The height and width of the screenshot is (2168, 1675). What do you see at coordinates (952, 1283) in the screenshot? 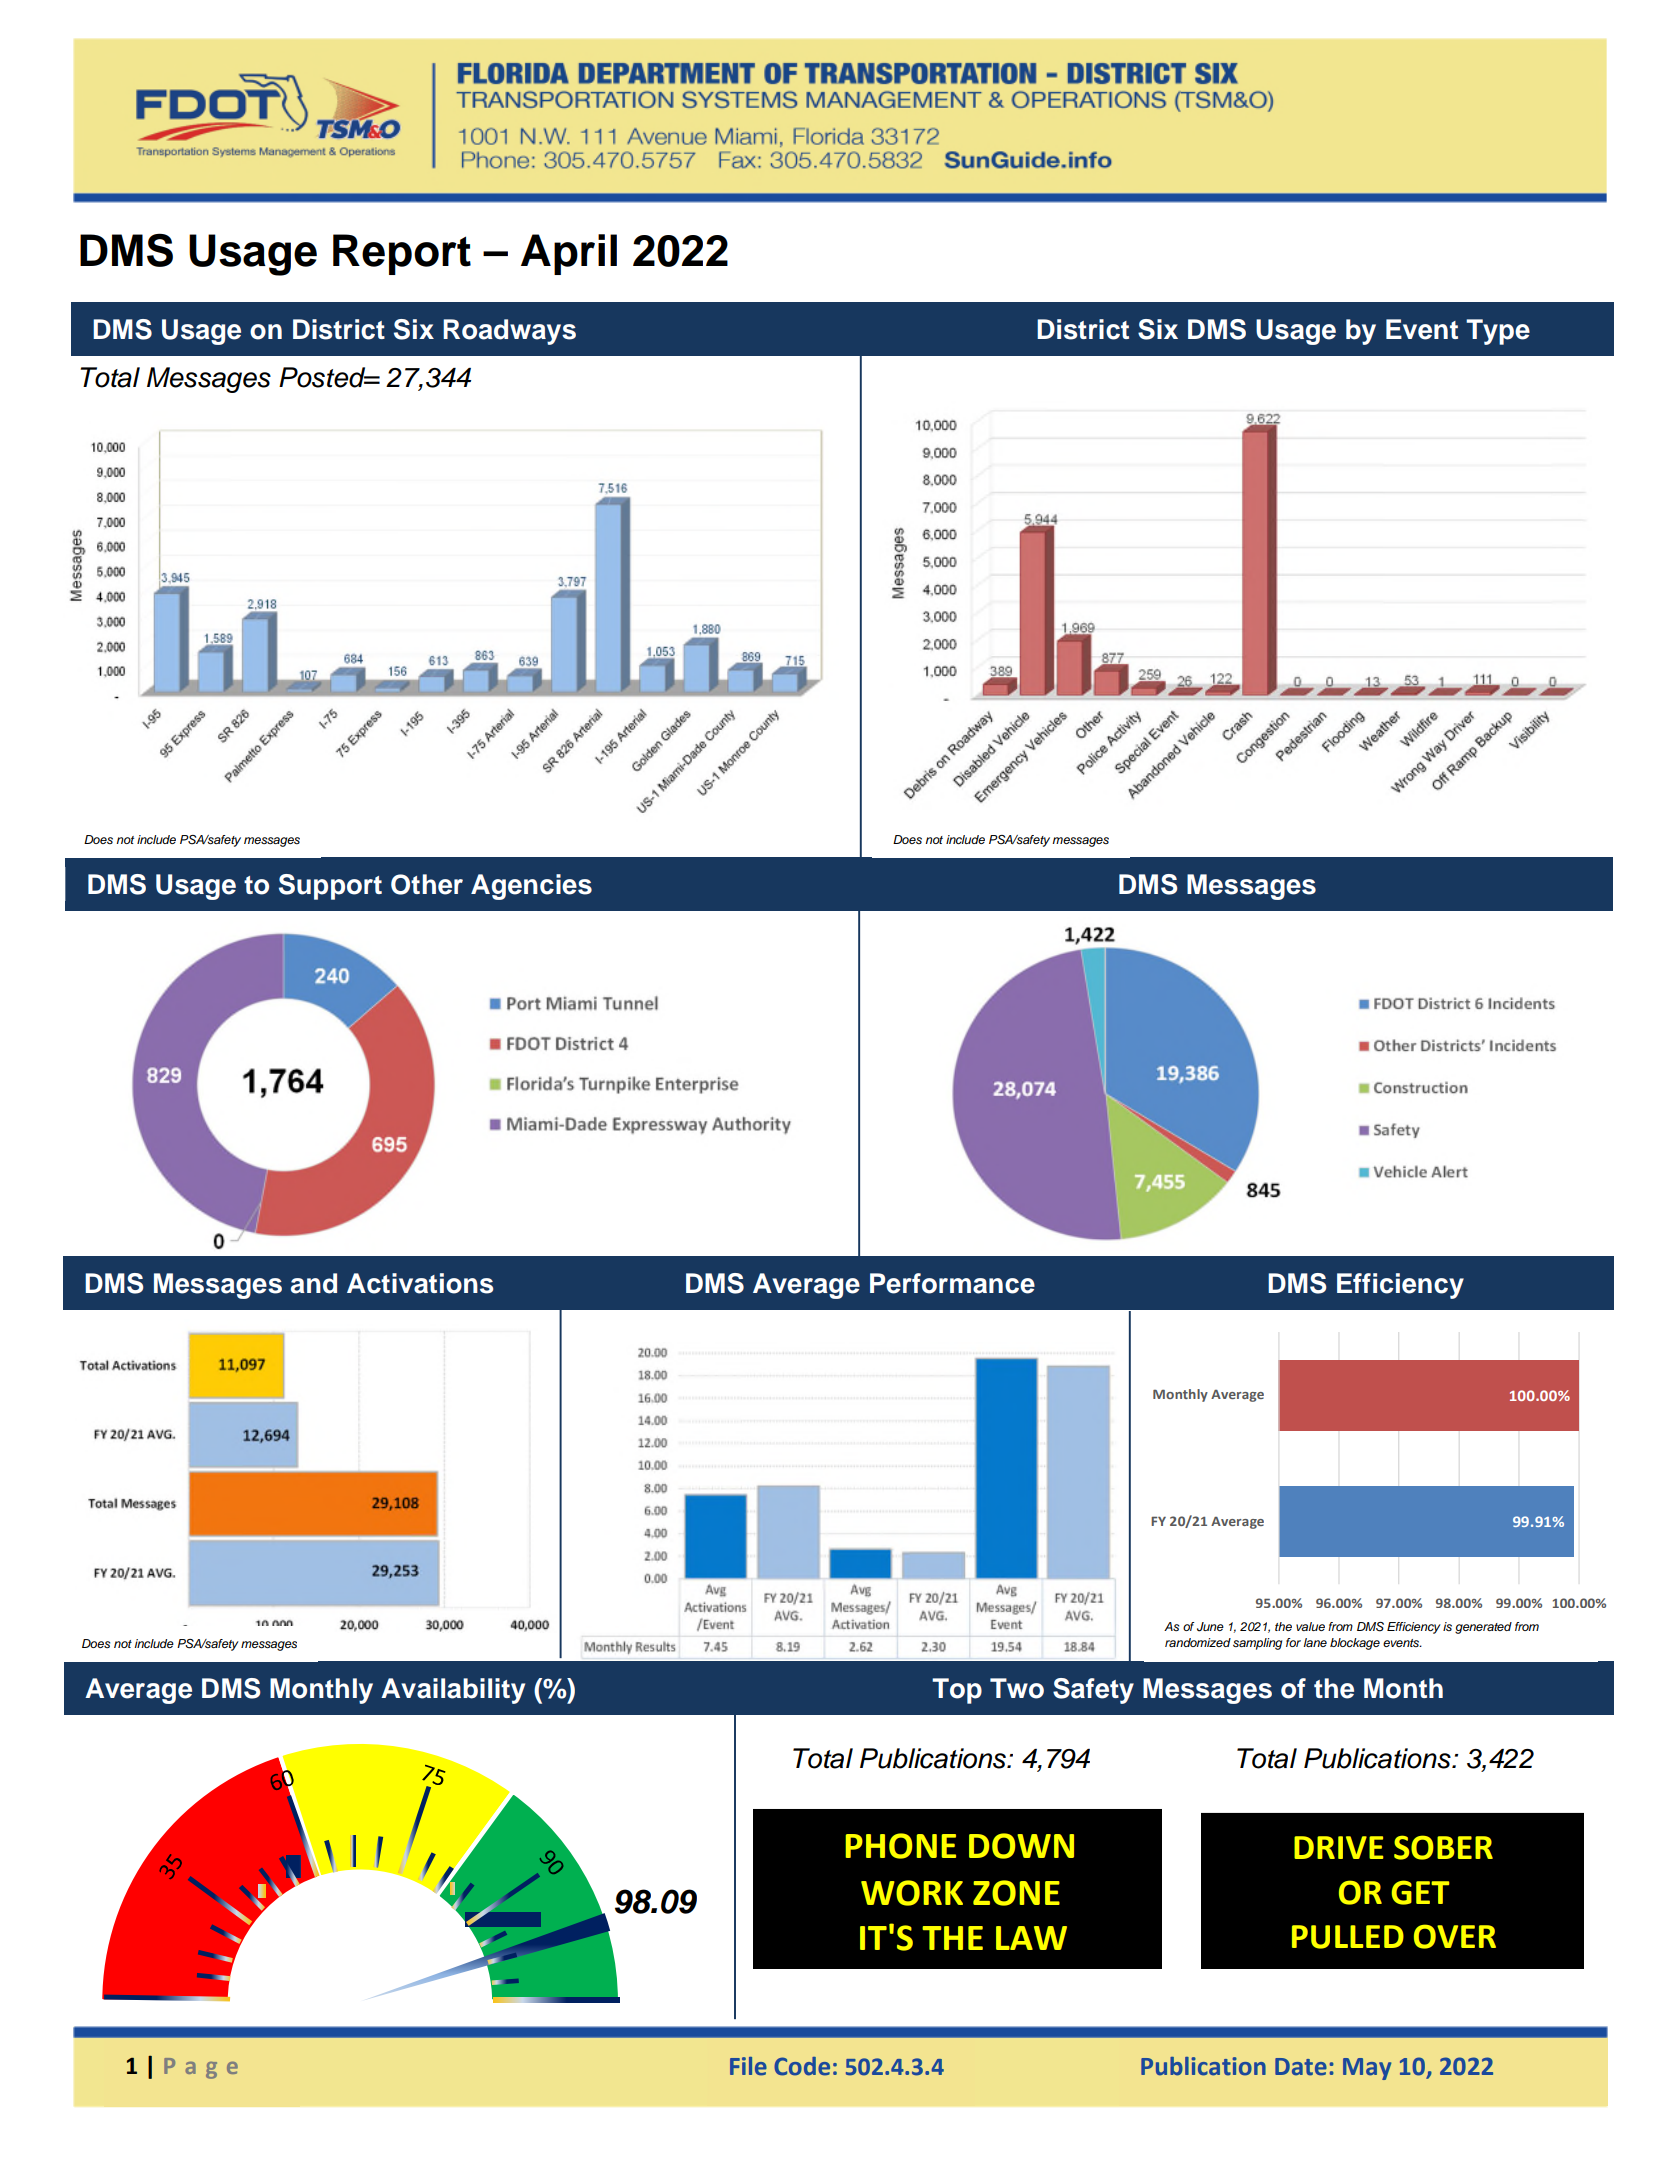
I see `Performance` at bounding box center [952, 1283].
